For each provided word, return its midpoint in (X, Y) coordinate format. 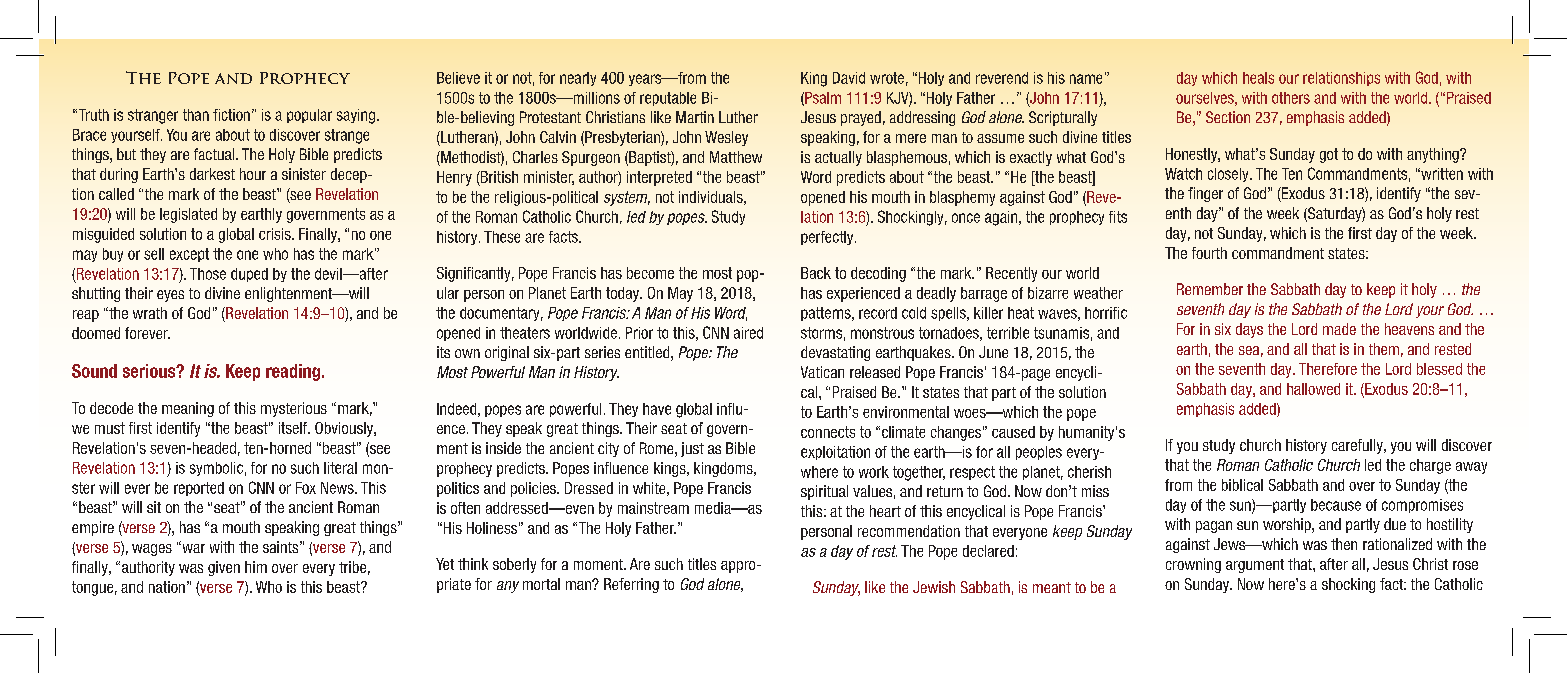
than (196, 115)
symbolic (216, 469)
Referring (631, 585)
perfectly (828, 238)
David (849, 78)
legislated (188, 215)
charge (1430, 466)
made (1339, 329)
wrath (150, 313)
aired (748, 333)
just (692, 449)
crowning (1193, 565)
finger (1205, 194)
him (256, 567)
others (1291, 98)
